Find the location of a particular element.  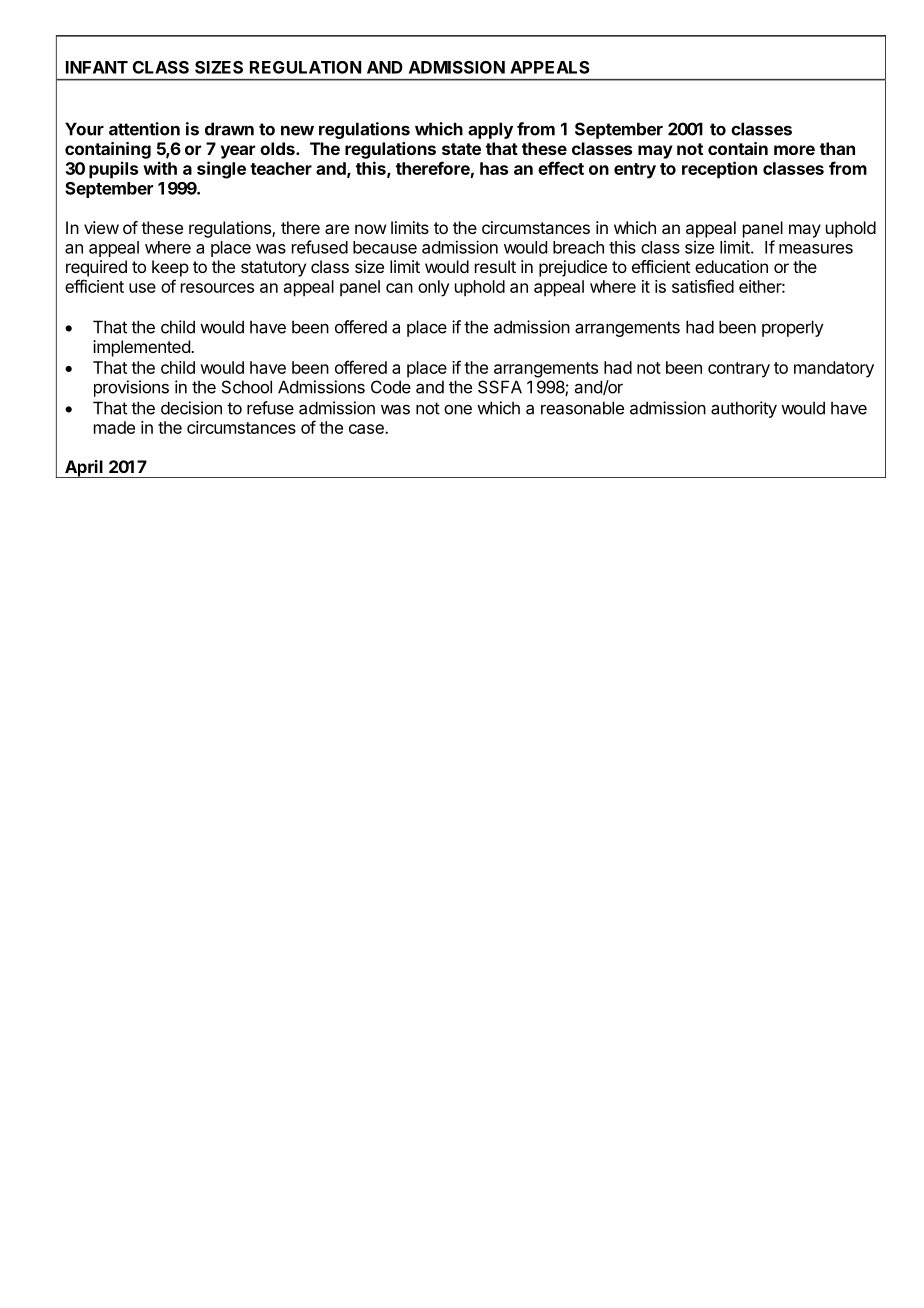

April is located at coordinates (84, 469).
